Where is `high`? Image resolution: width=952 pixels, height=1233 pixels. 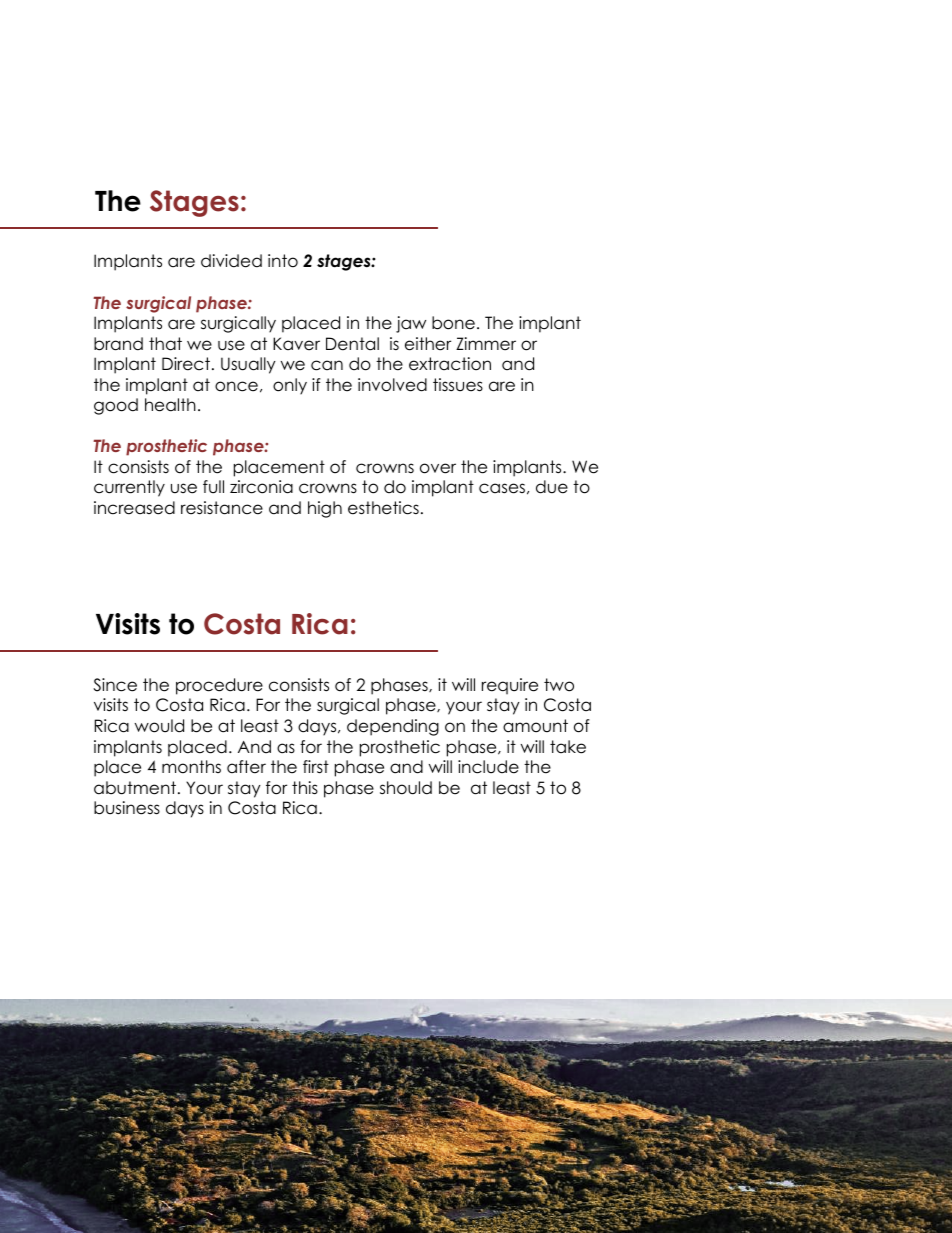
high is located at coordinates (325, 509).
